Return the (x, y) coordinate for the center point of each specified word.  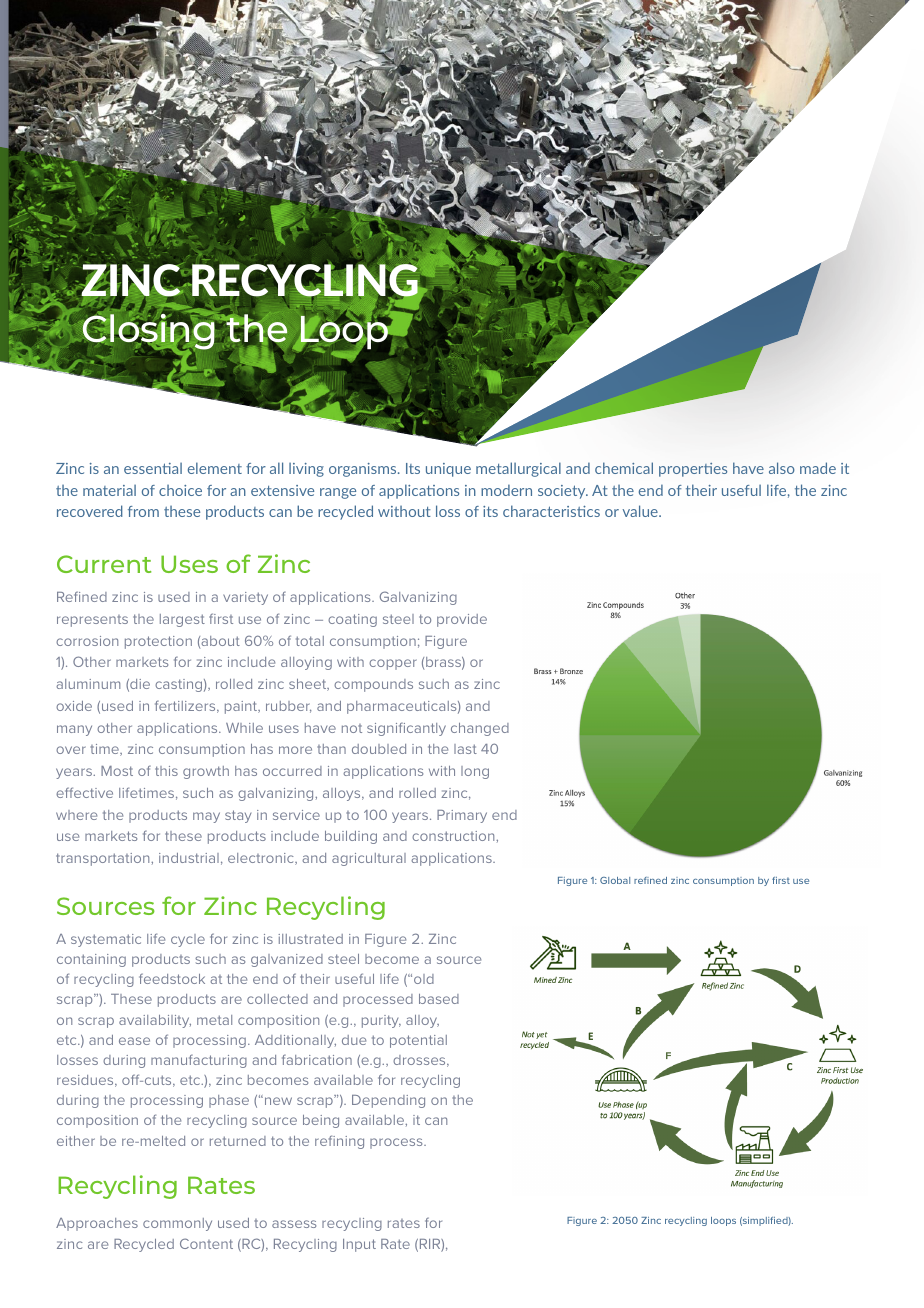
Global (615, 880)
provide (462, 620)
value (641, 511)
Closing (149, 332)
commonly (177, 1224)
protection (158, 642)
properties (693, 470)
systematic (106, 940)
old (424, 979)
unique (448, 470)
